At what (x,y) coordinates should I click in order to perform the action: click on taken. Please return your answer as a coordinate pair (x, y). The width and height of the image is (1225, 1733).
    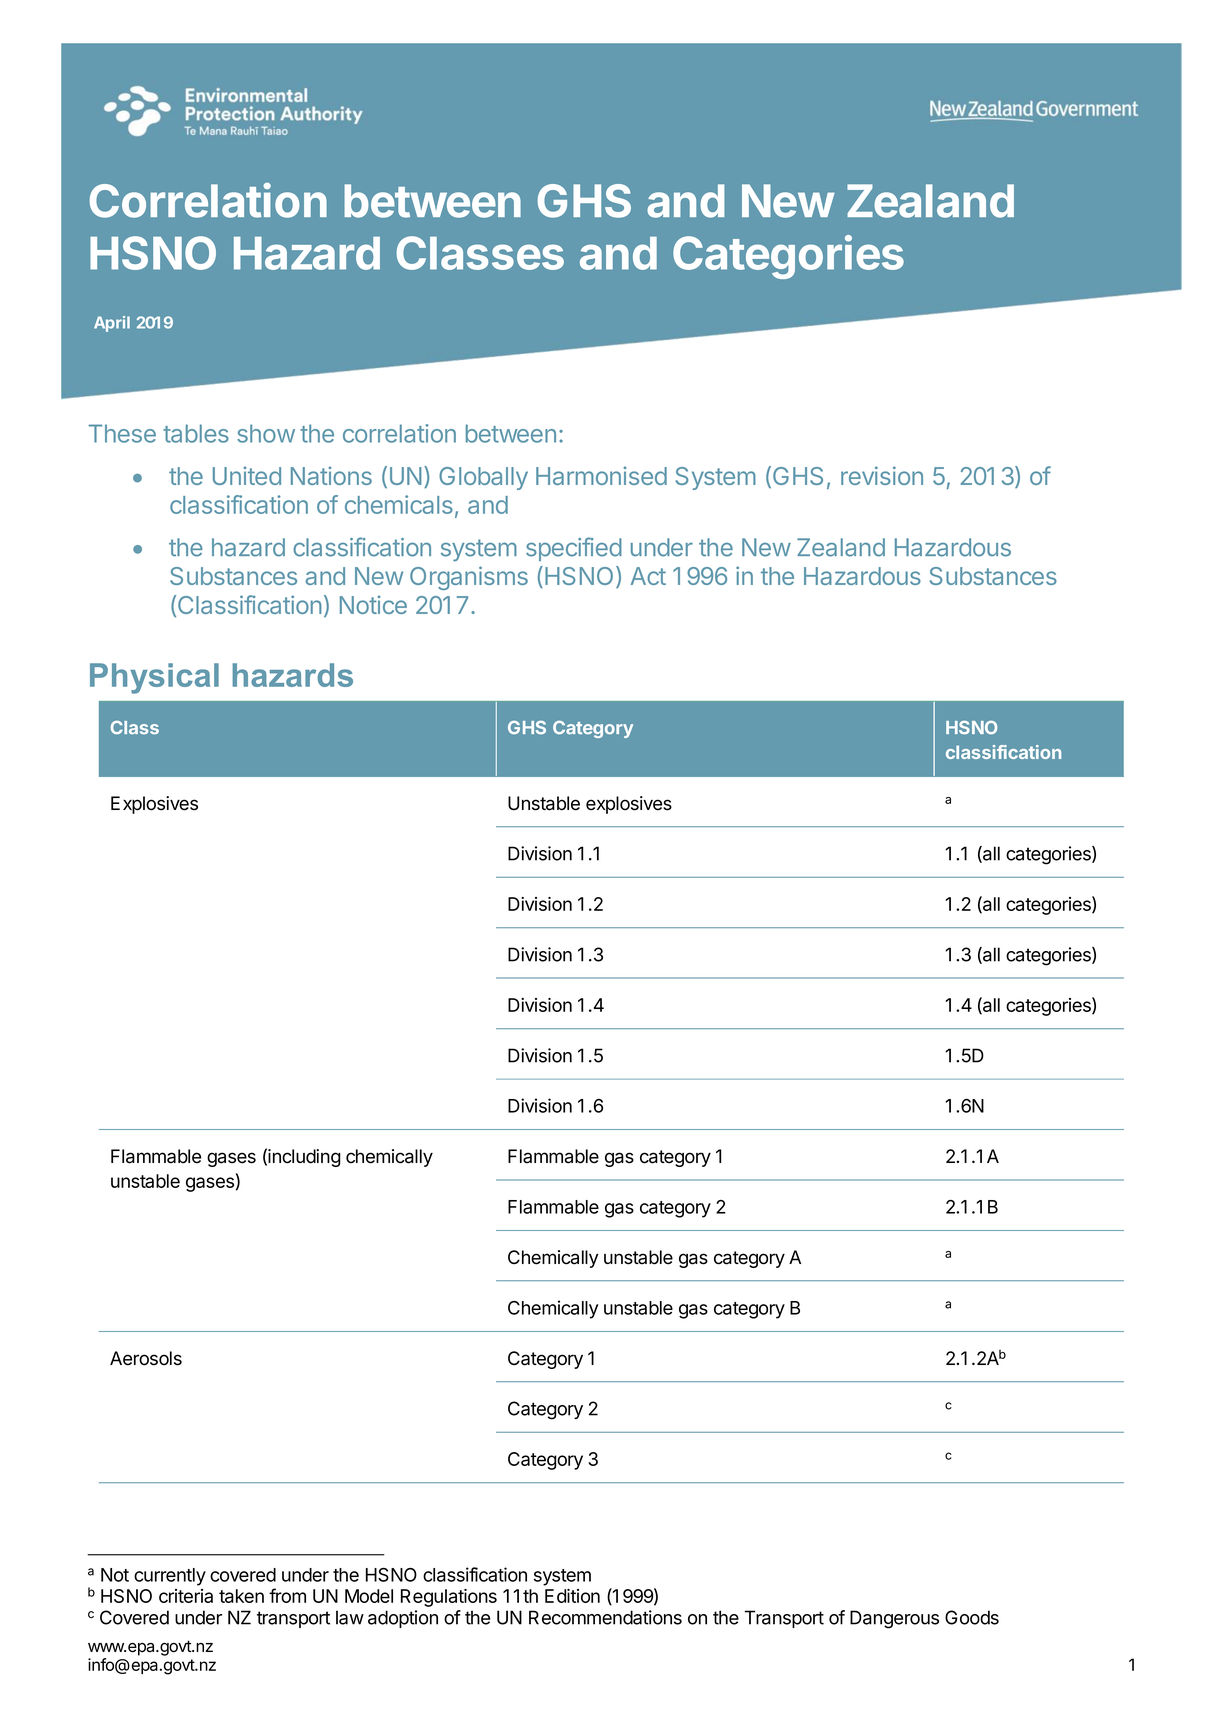
    Looking at the image, I should click on (241, 1596).
